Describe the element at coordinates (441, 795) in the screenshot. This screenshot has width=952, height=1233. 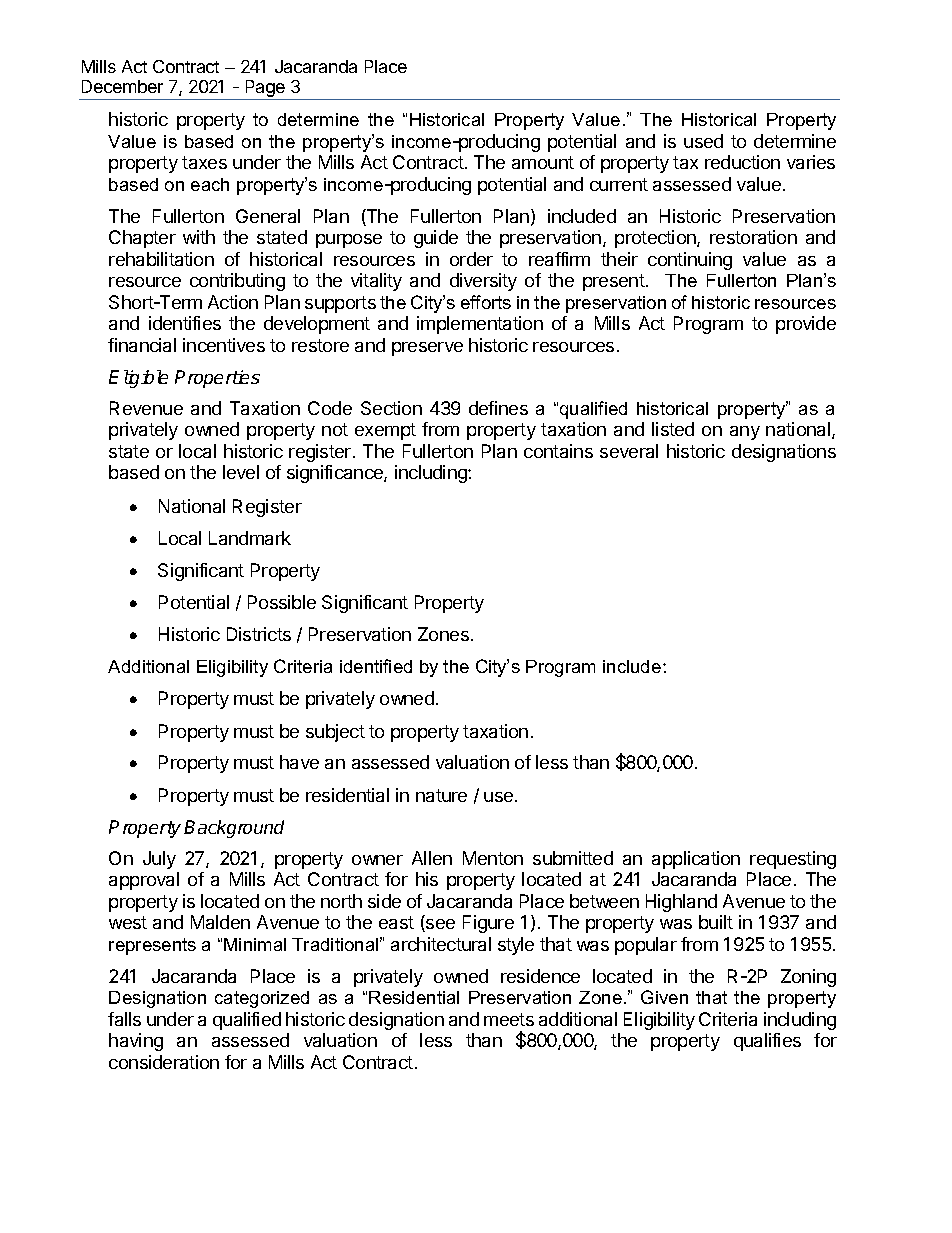
I see `nature` at that location.
